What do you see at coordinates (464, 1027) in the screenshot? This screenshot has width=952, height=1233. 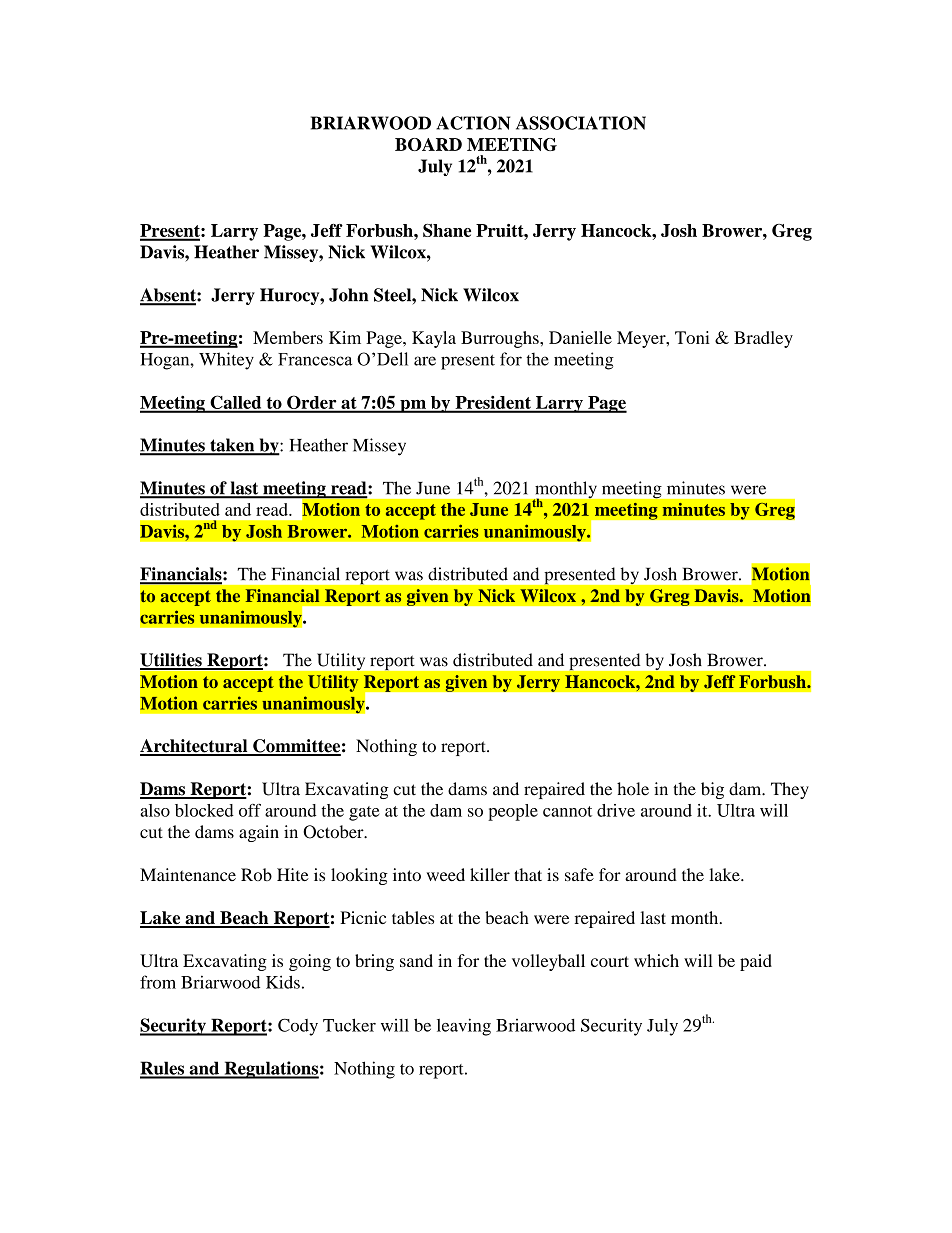 I see `leaving` at bounding box center [464, 1027].
